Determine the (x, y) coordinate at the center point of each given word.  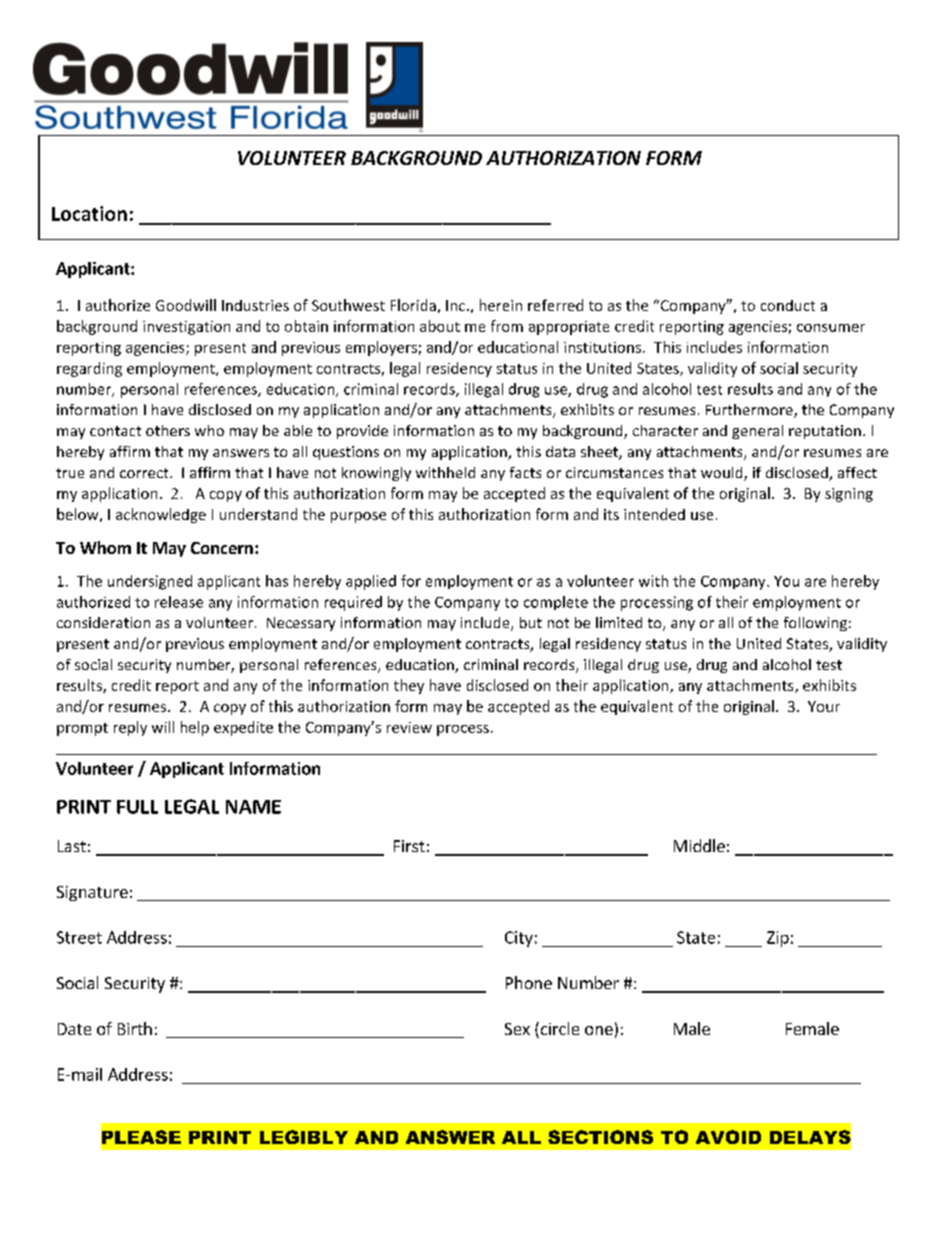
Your (824, 706)
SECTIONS (600, 1137)
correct (145, 473)
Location (89, 213)
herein (501, 305)
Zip (778, 939)
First (409, 846)
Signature (92, 893)
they (409, 686)
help (195, 728)
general (757, 432)
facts (525, 472)
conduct (788, 305)
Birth (135, 1028)
